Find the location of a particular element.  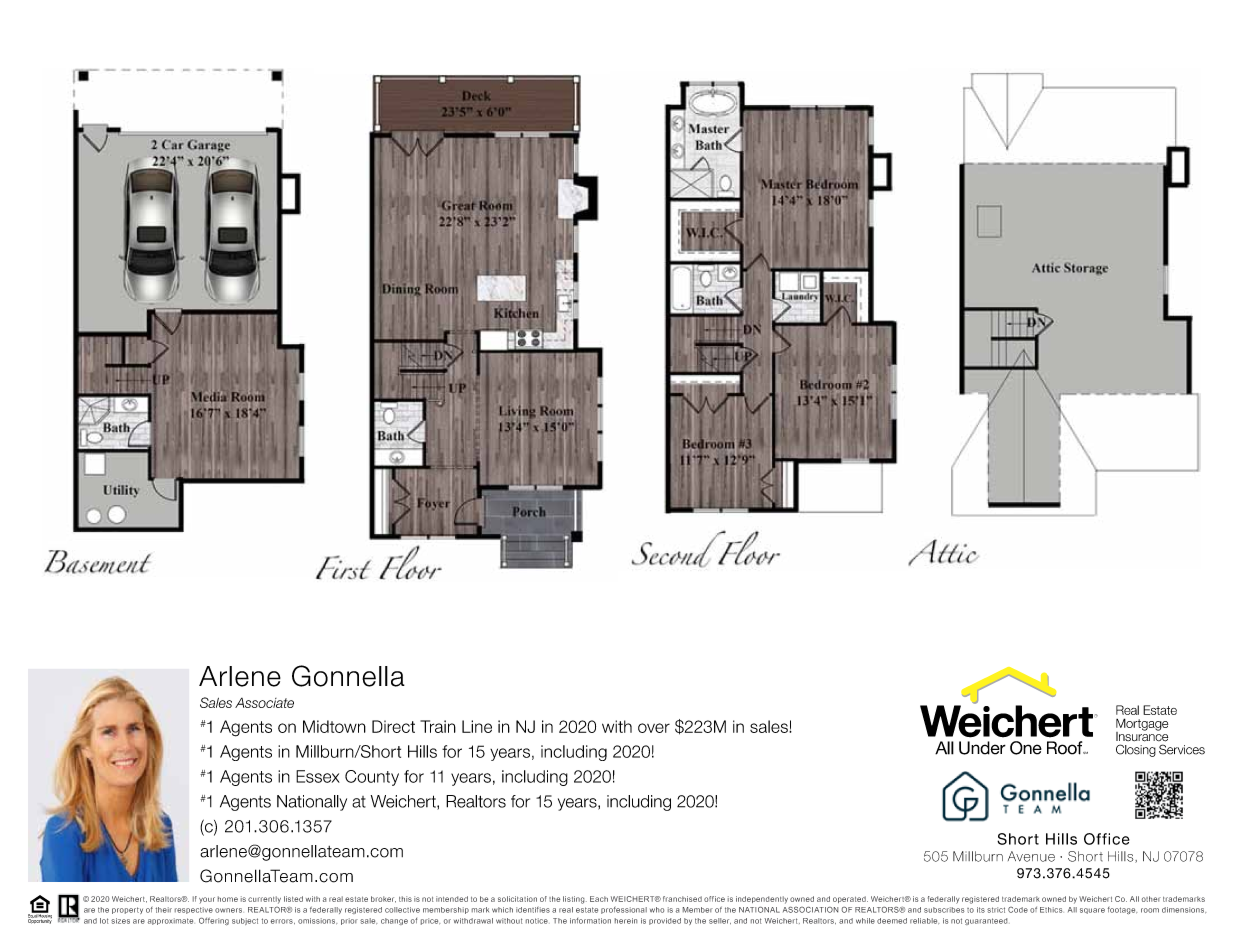

Associate is located at coordinates (264, 703).
